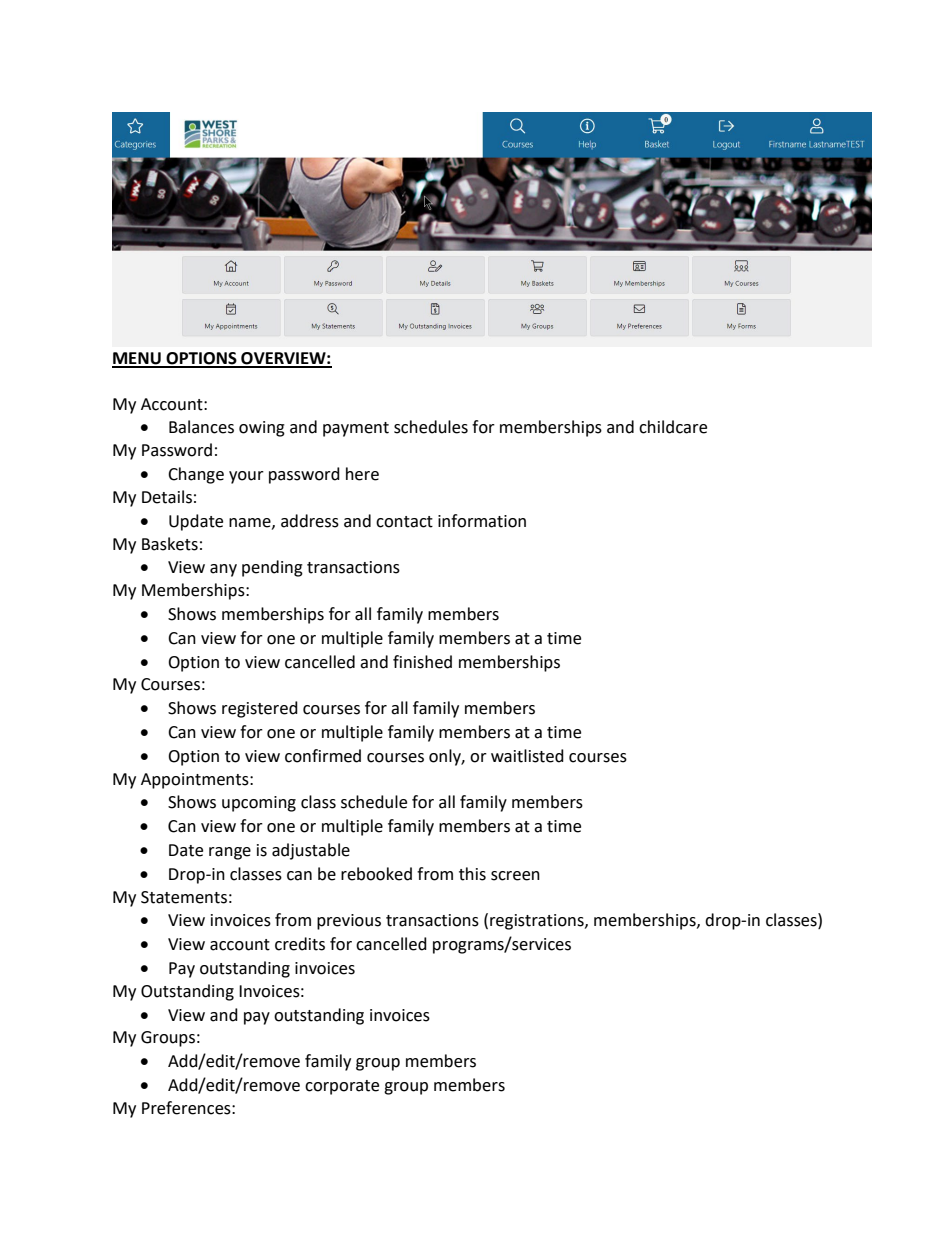 The width and height of the screenshot is (952, 1233). What do you see at coordinates (342, 1087) in the screenshot?
I see `corporate` at bounding box center [342, 1087].
